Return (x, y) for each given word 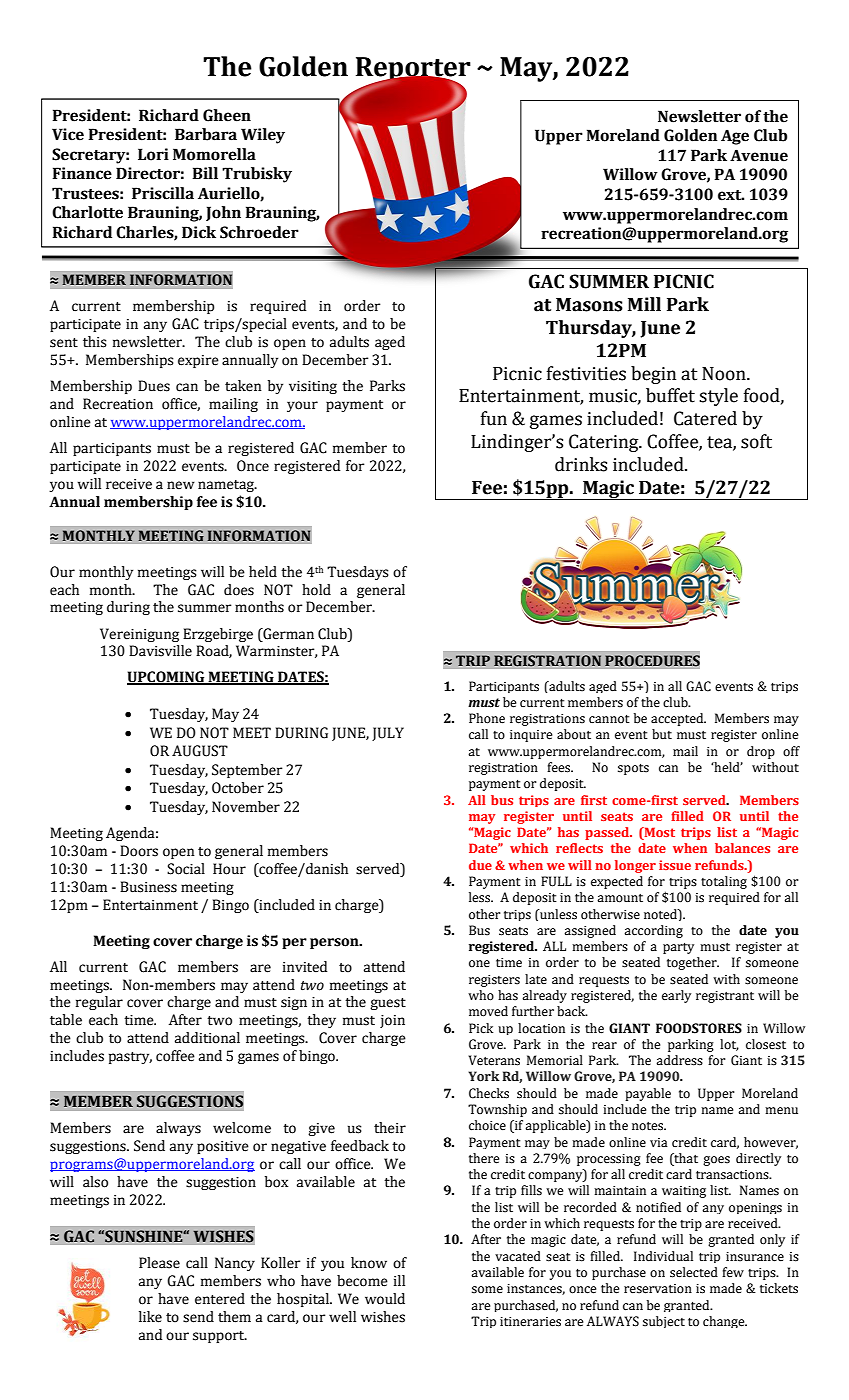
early (676, 996)
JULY (388, 734)
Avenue (759, 155)
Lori (153, 154)
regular (99, 1003)
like (150, 1317)
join (392, 1021)
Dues (154, 386)
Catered (705, 418)
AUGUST (200, 751)
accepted (678, 719)
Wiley (263, 136)
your (302, 406)
